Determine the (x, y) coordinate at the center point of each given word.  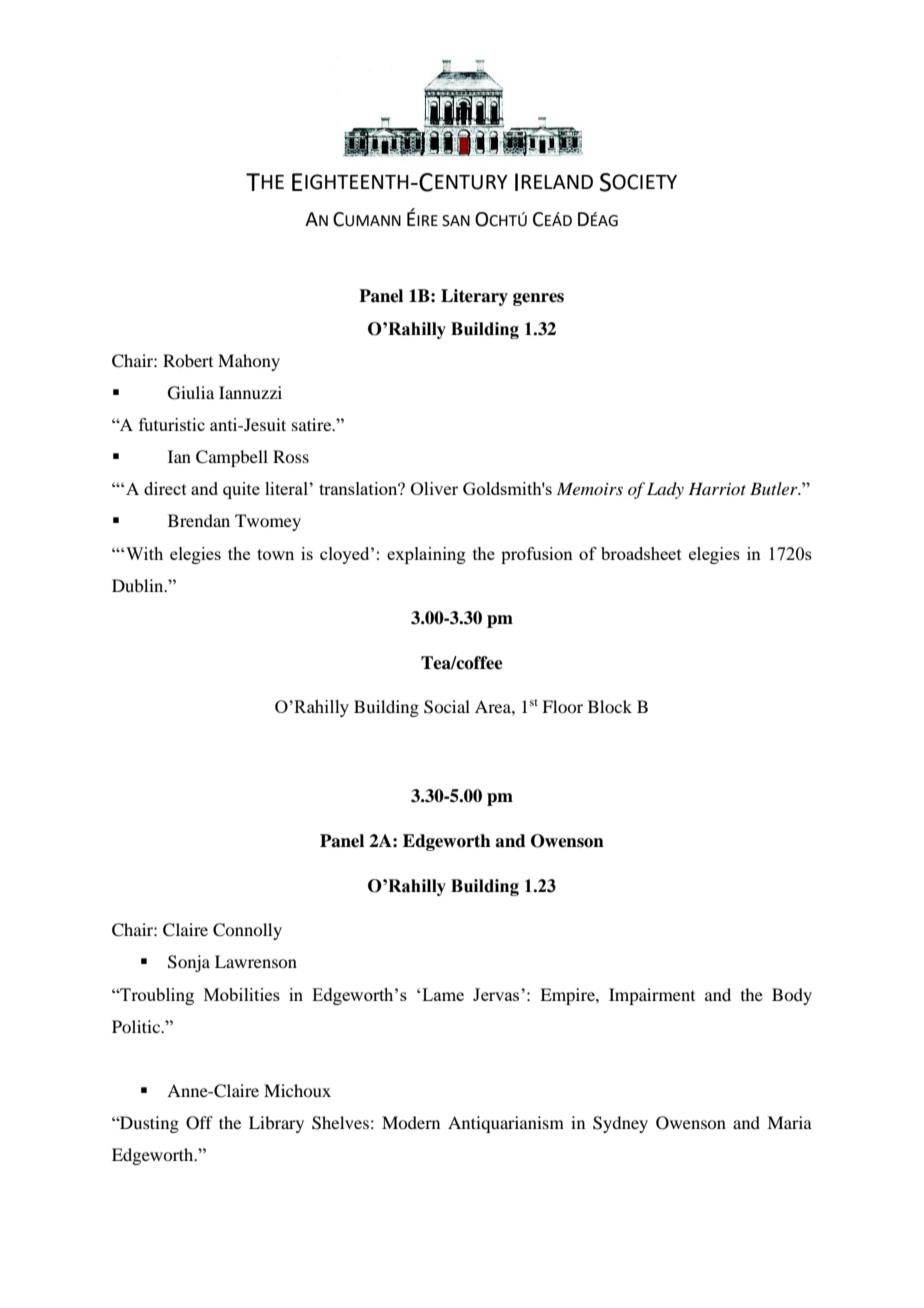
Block (610, 706)
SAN (456, 221)
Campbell (232, 458)
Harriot (717, 488)
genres (538, 299)
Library (276, 1124)
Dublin (139, 585)
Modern (411, 1122)
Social (447, 707)
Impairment (652, 996)
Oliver (434, 488)
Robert (188, 360)
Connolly (247, 931)
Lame (443, 994)
